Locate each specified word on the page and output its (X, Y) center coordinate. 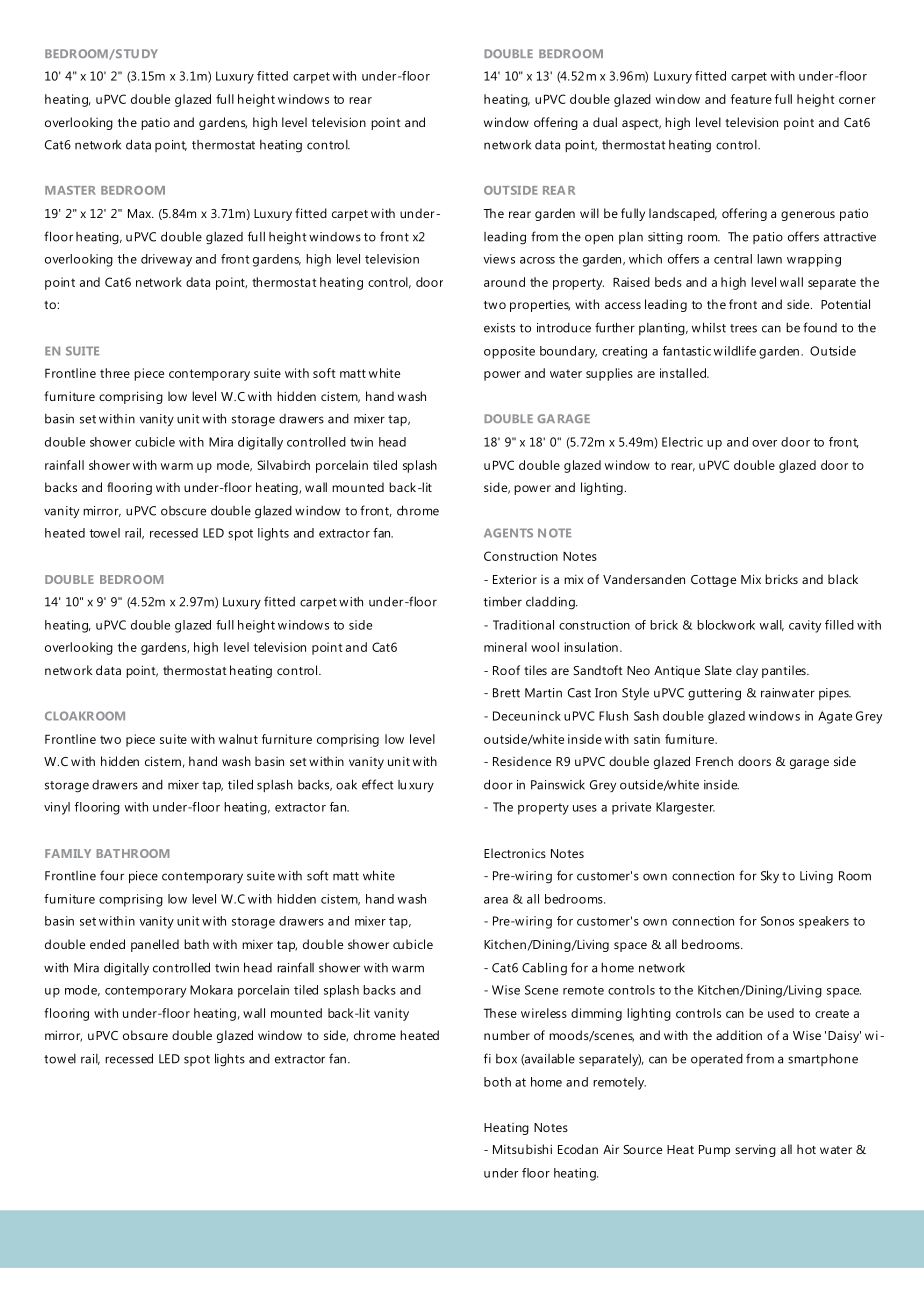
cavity (805, 626)
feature (751, 99)
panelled (155, 945)
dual (605, 122)
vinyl (57, 808)
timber (503, 602)
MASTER (70, 190)
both (497, 1082)
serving (755, 1151)
